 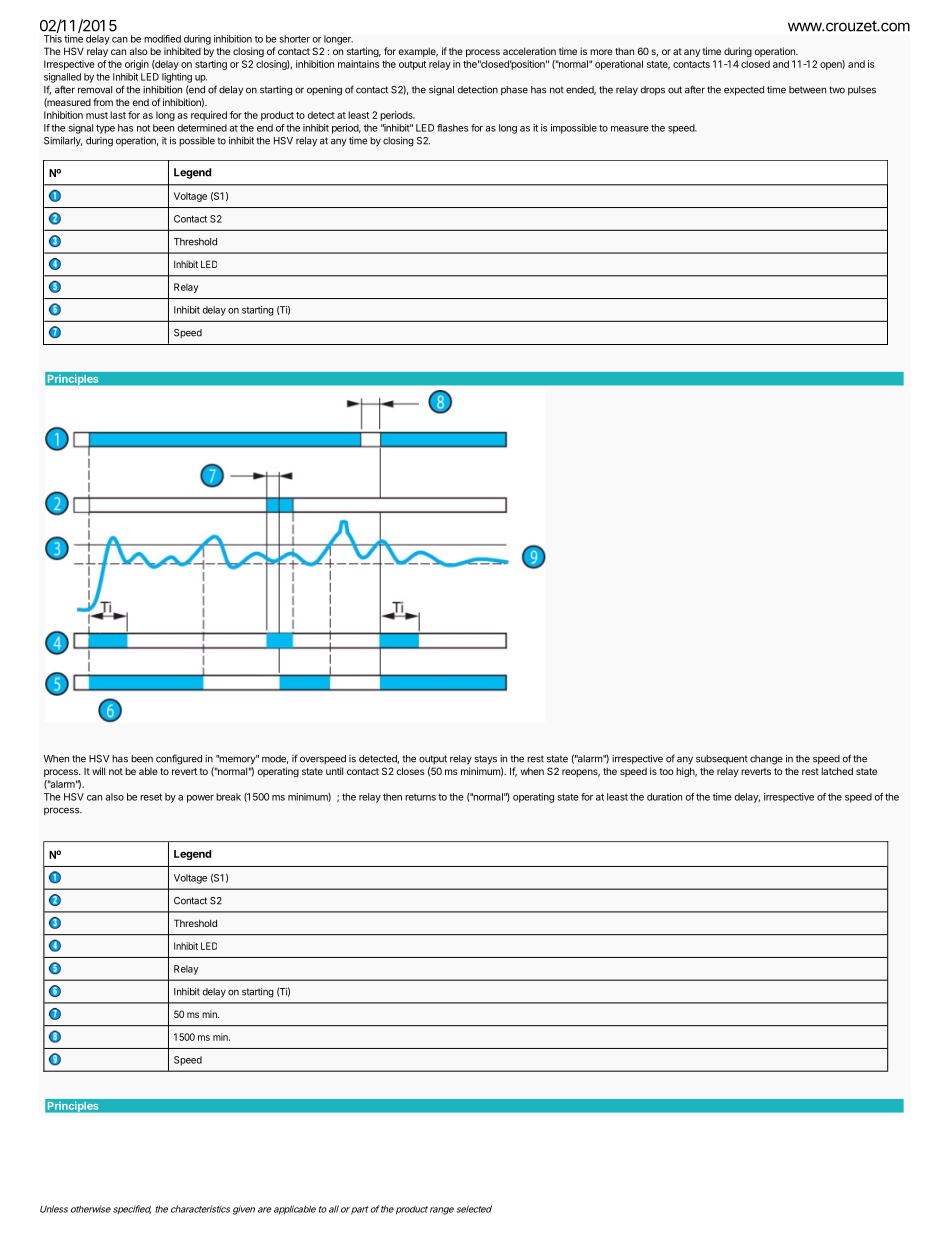 What do you see at coordinates (452, 128) in the image?
I see `flashes` at bounding box center [452, 128].
